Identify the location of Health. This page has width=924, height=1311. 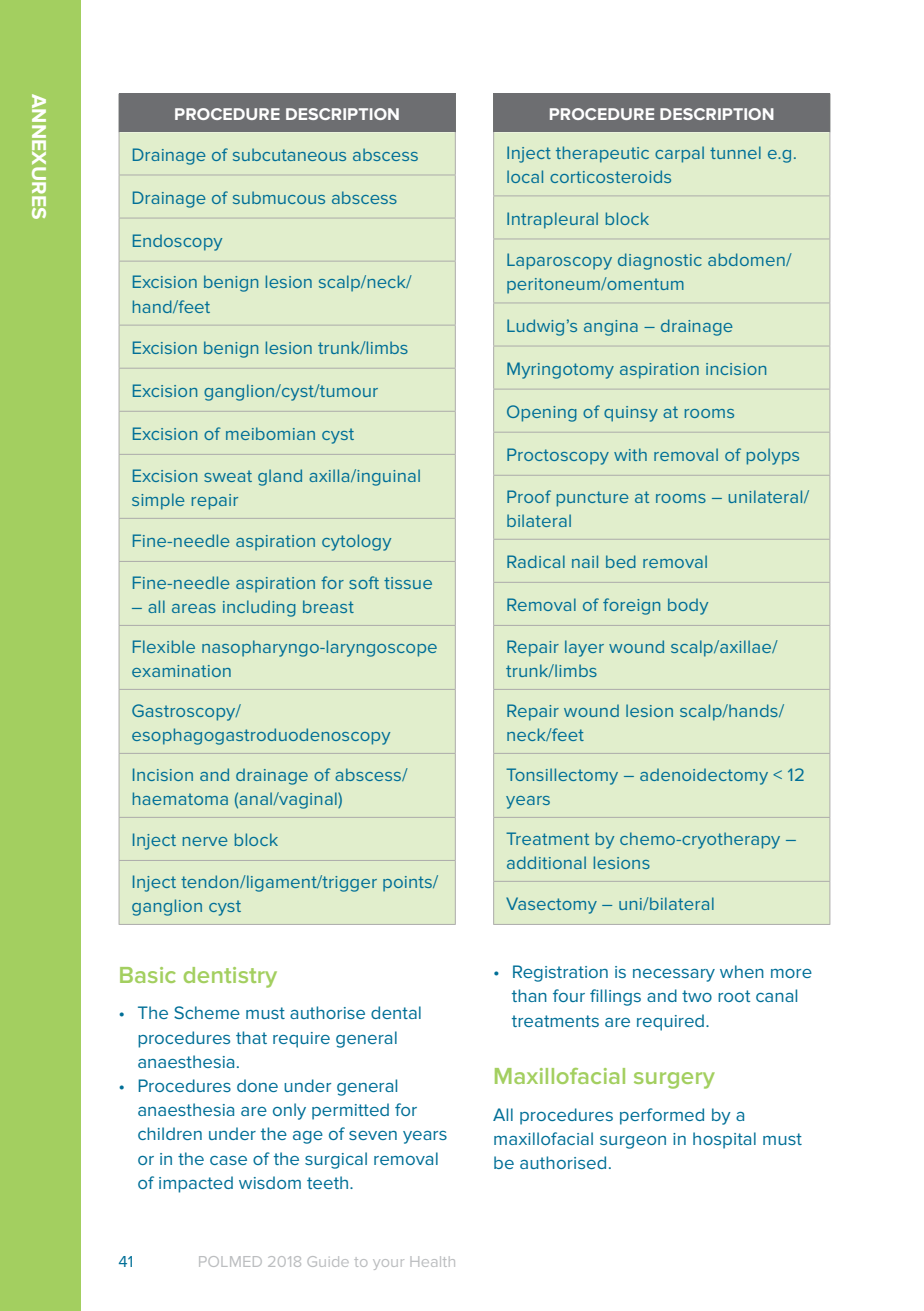
(433, 1261).
